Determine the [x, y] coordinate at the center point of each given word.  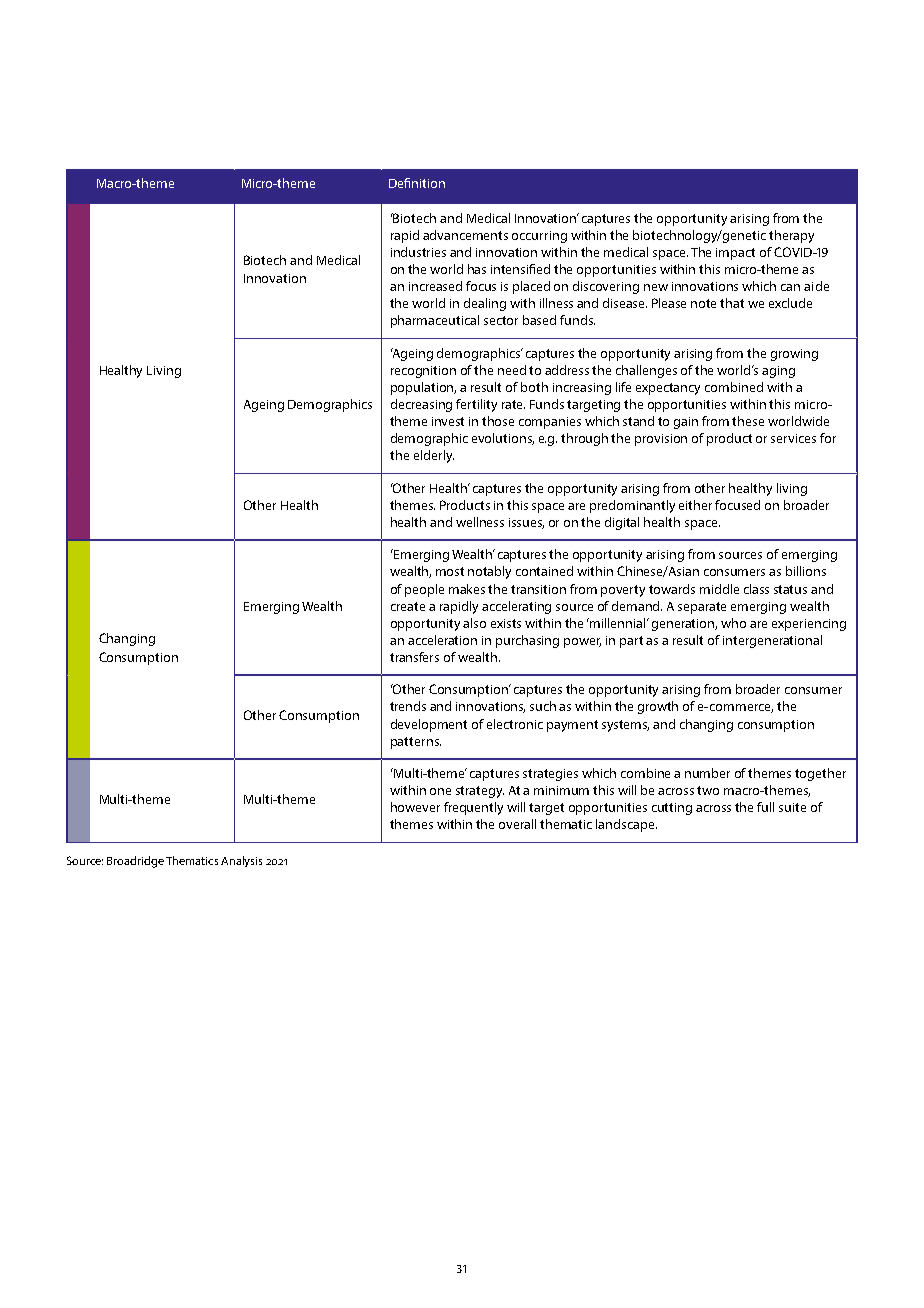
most [450, 571]
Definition [417, 183]
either [695, 505]
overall [517, 824]
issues [526, 523]
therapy [791, 236]
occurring [539, 237]
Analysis [241, 861]
